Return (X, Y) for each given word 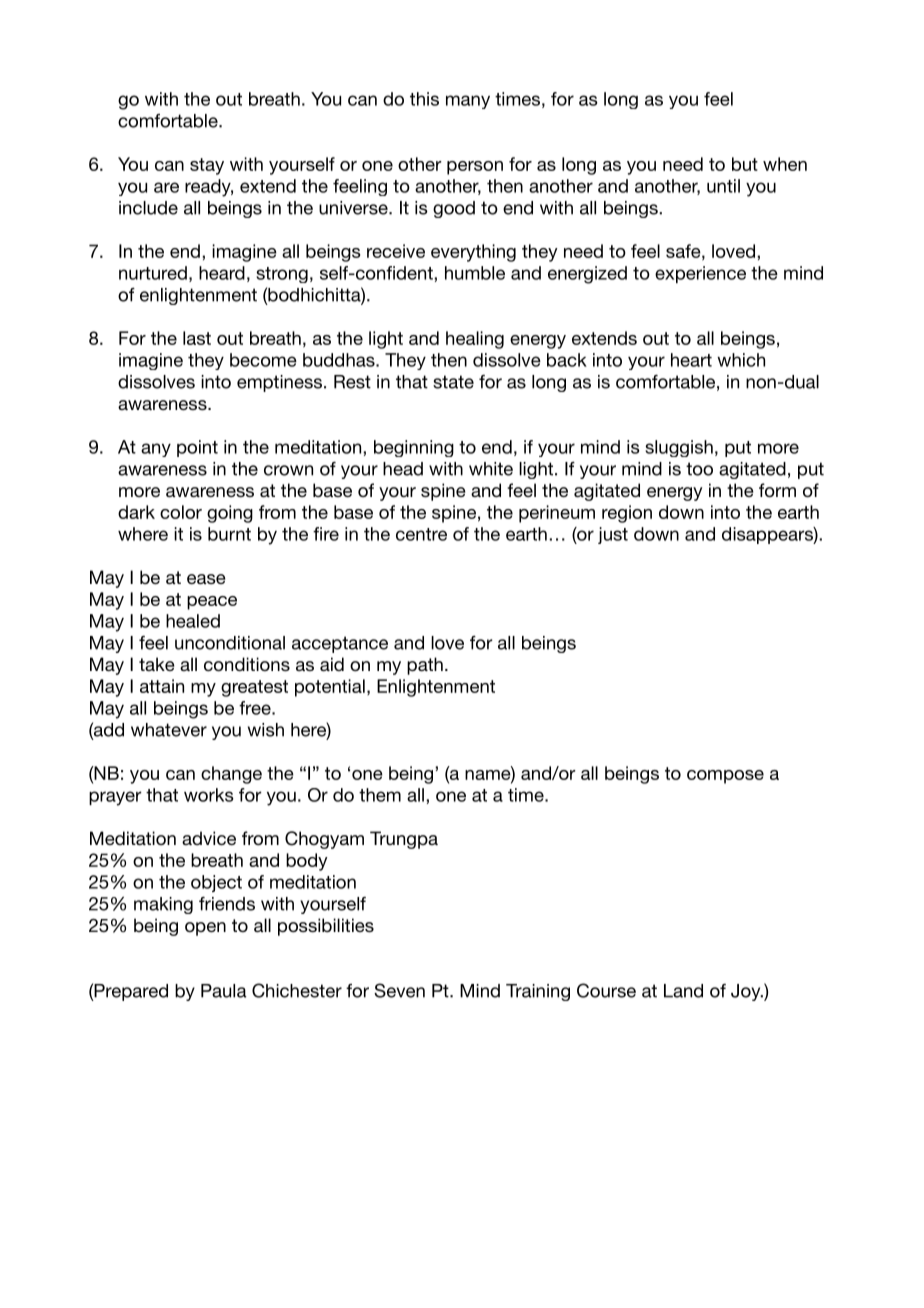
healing (475, 340)
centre (421, 534)
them (380, 795)
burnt (229, 534)
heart (691, 360)
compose (725, 777)
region (627, 514)
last (197, 338)
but (745, 164)
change (231, 775)
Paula (224, 991)
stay (207, 166)
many (468, 102)
